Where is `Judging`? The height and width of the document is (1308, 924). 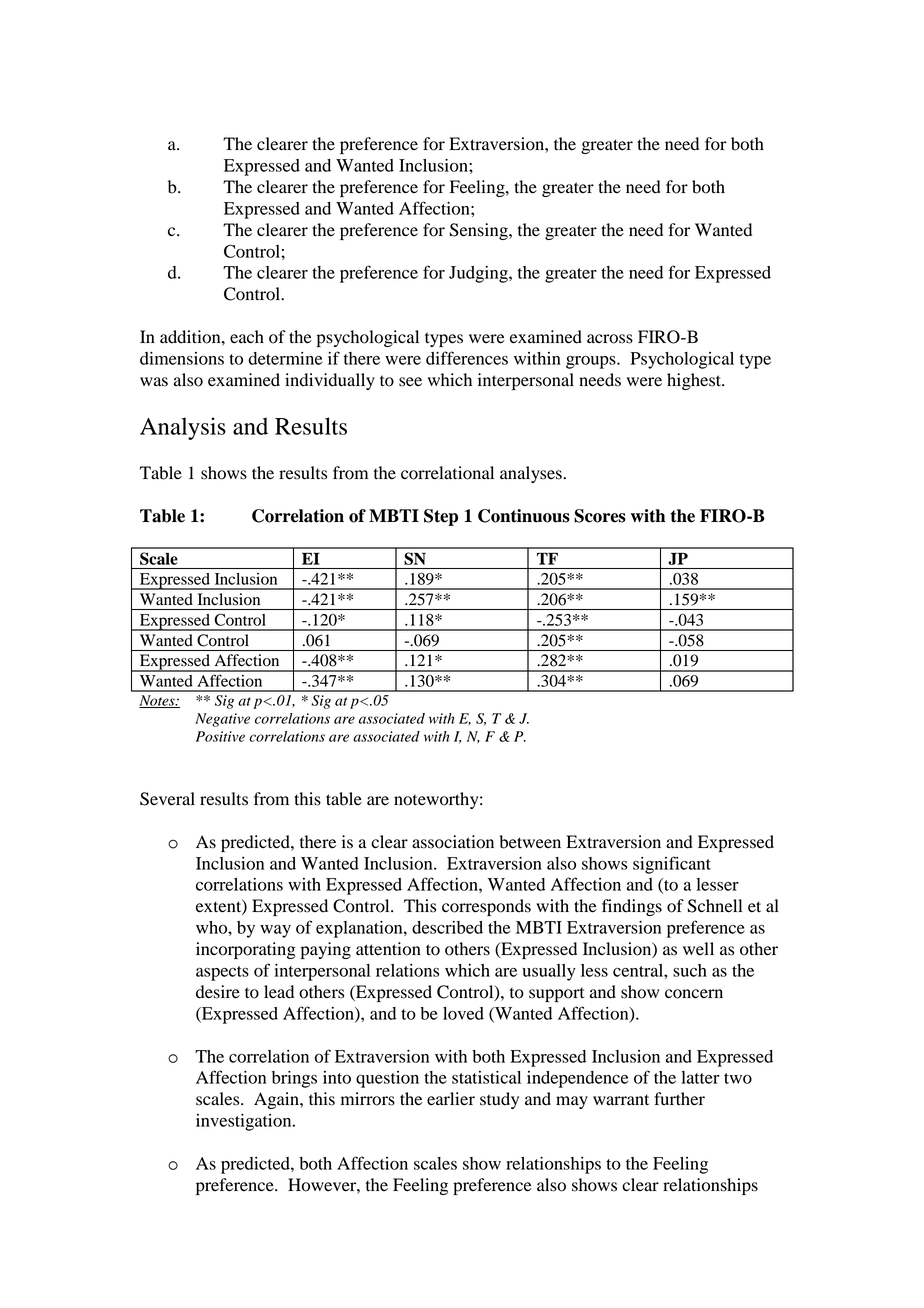
Judging is located at coordinates (479, 274).
